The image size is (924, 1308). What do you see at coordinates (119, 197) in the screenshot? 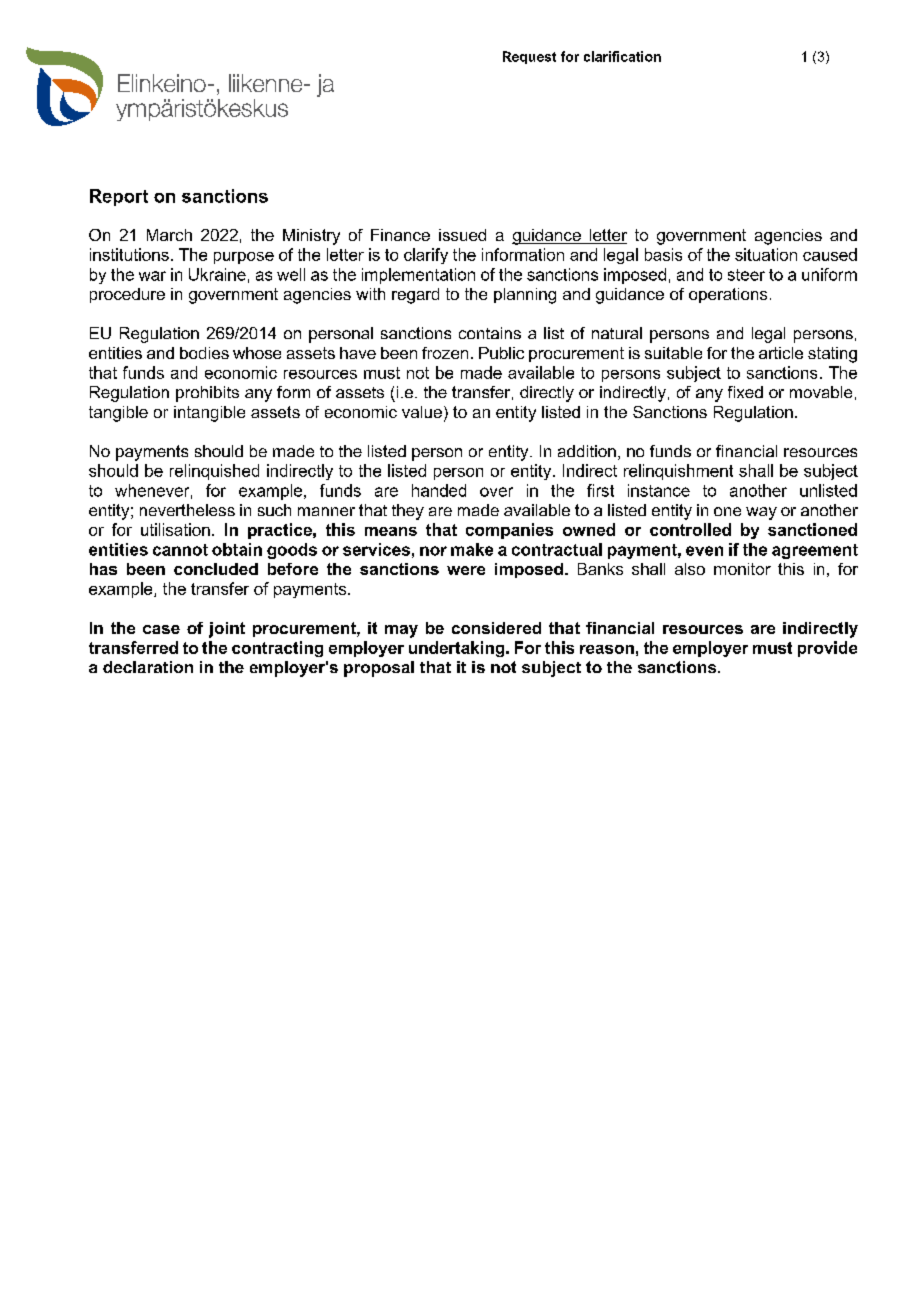
I see `Report` at bounding box center [119, 197].
